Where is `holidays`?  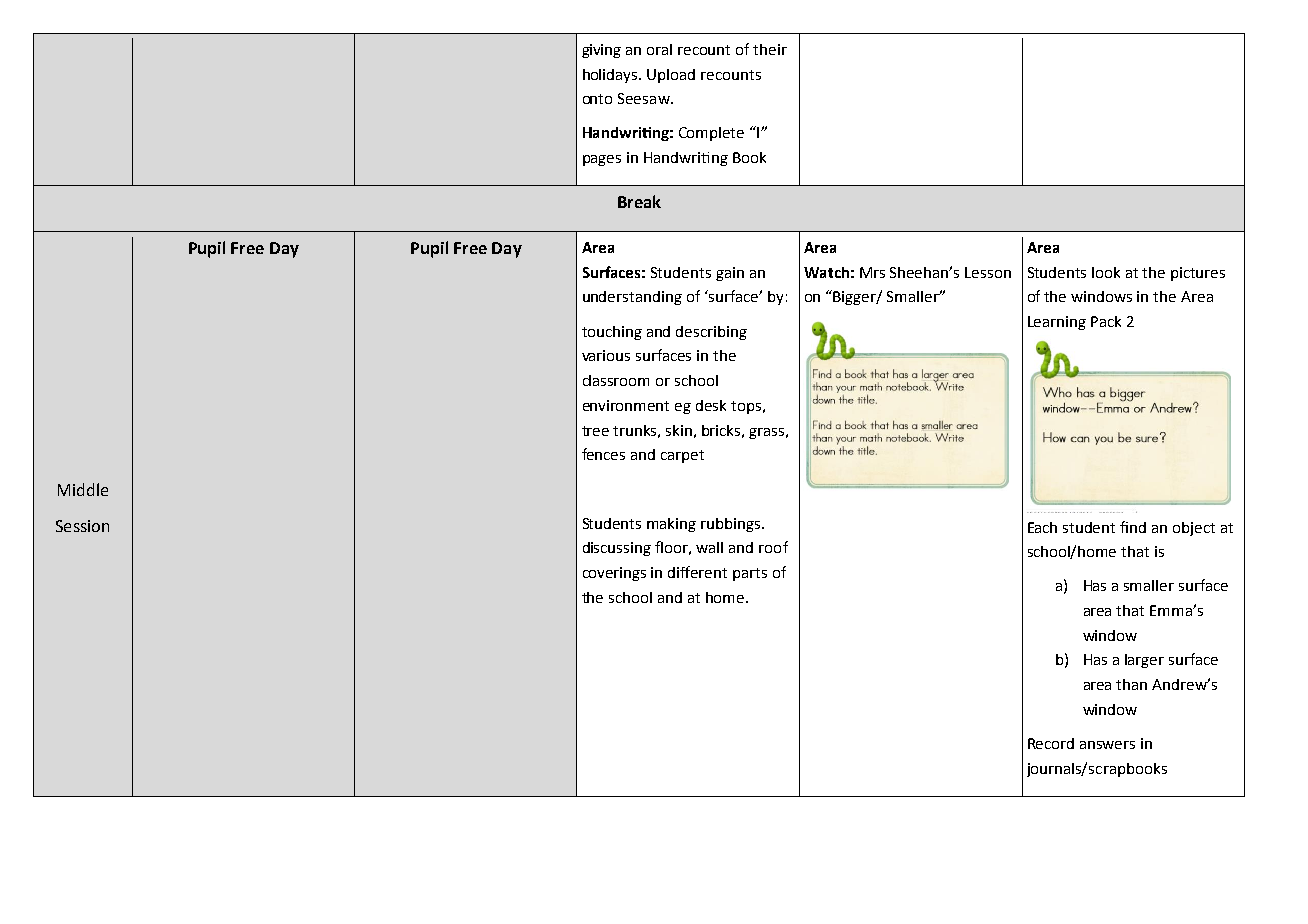
holidays is located at coordinates (611, 76).
